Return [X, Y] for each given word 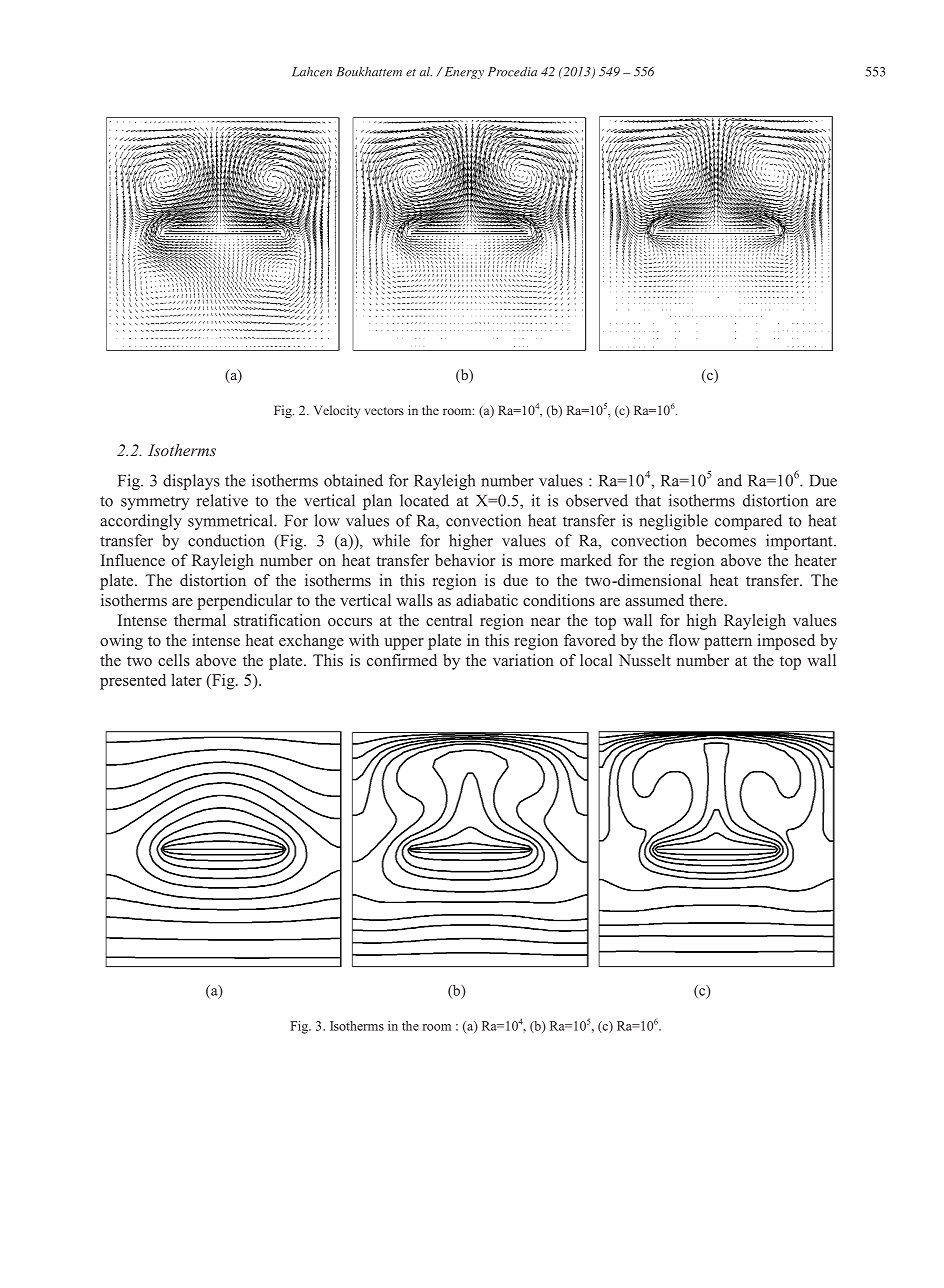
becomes [726, 540]
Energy [463, 73]
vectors [384, 411]
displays [191, 482]
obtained [353, 480]
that [648, 500]
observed [597, 500]
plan [377, 502]
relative [222, 500]
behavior [465, 560]
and [729, 480]
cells [174, 660]
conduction [226, 540]
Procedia [512, 72]
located [424, 500]
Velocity [337, 411]
